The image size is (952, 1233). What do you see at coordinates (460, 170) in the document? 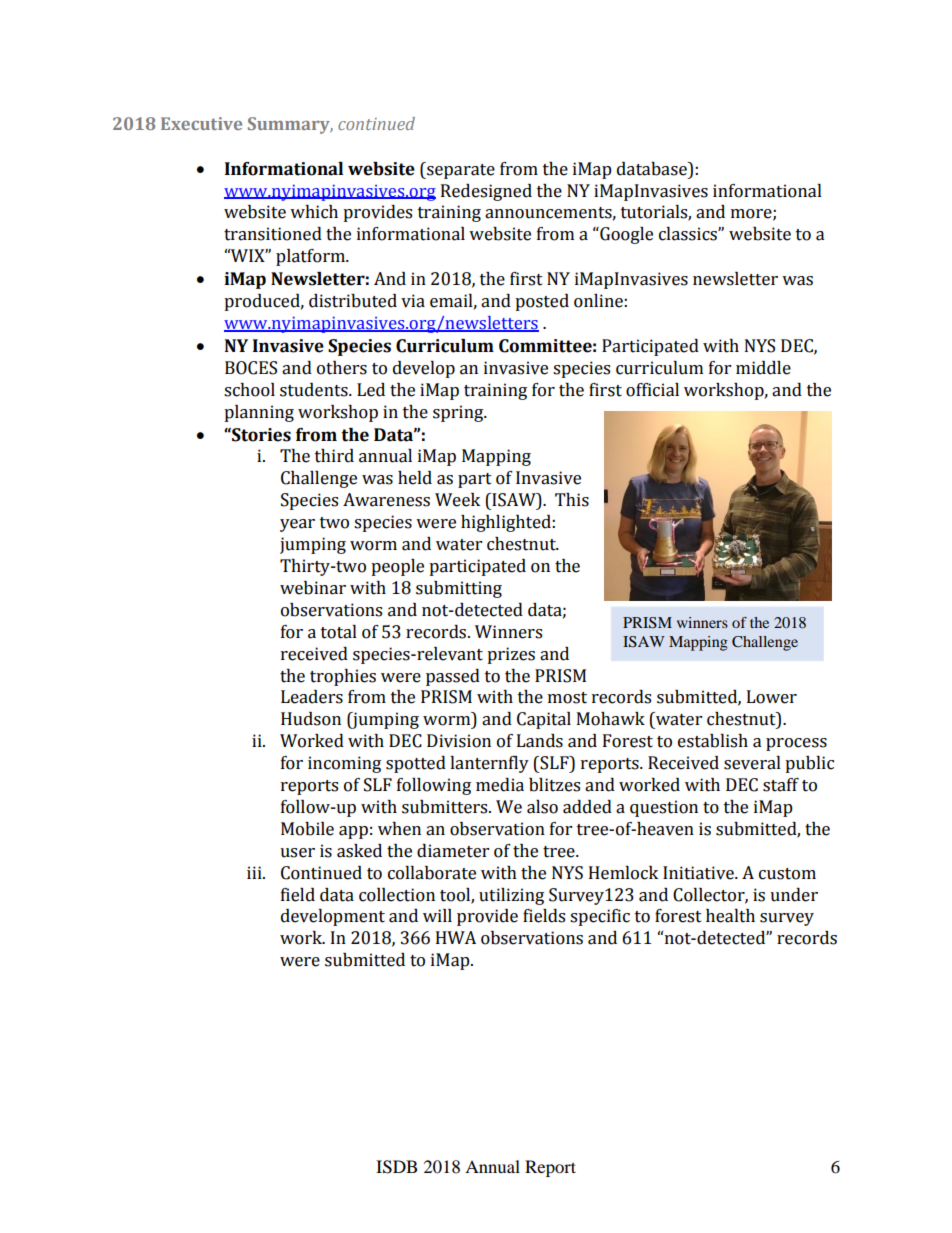
I see `separate` at bounding box center [460, 170].
